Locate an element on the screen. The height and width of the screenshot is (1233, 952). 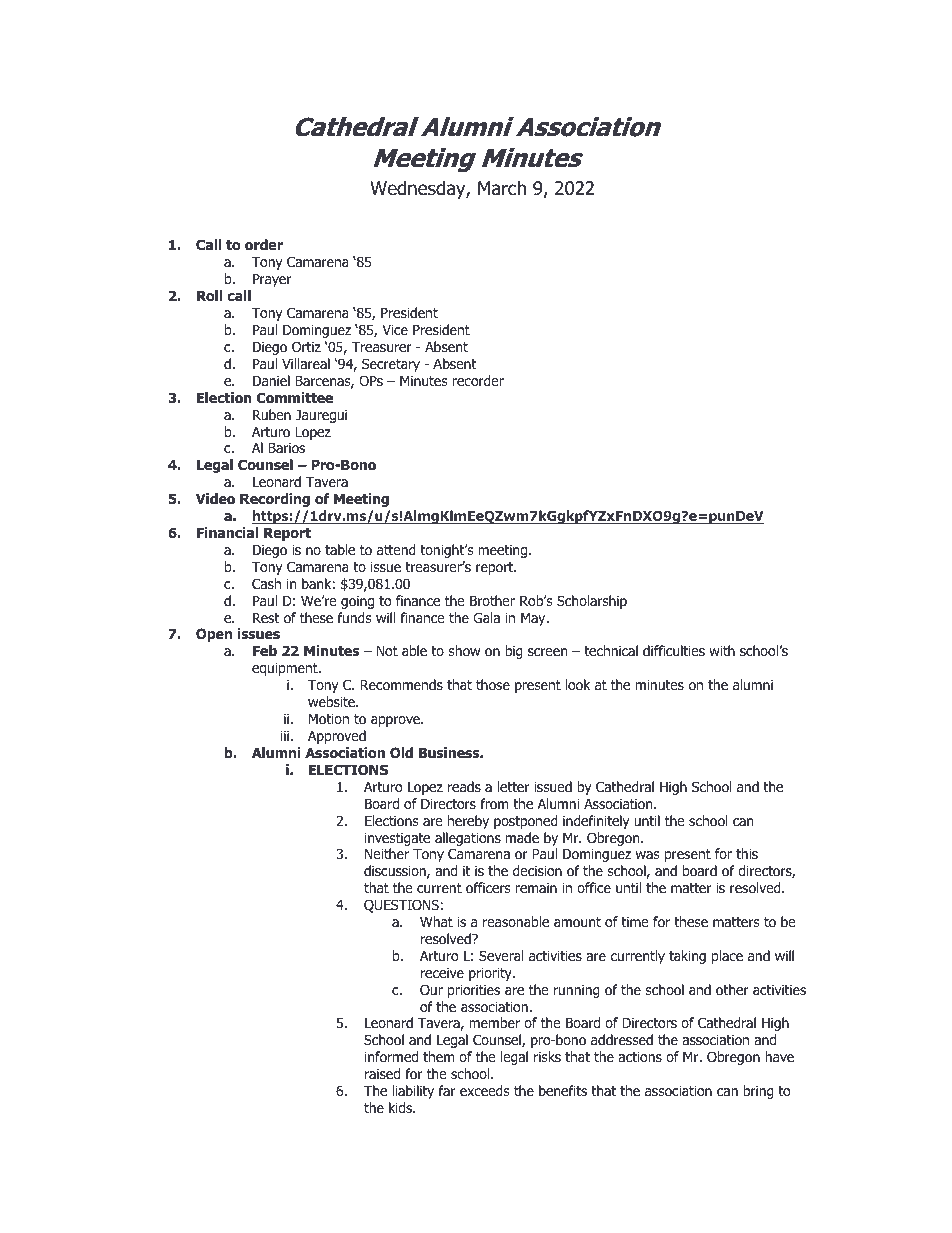
Scholarship is located at coordinates (592, 602).
